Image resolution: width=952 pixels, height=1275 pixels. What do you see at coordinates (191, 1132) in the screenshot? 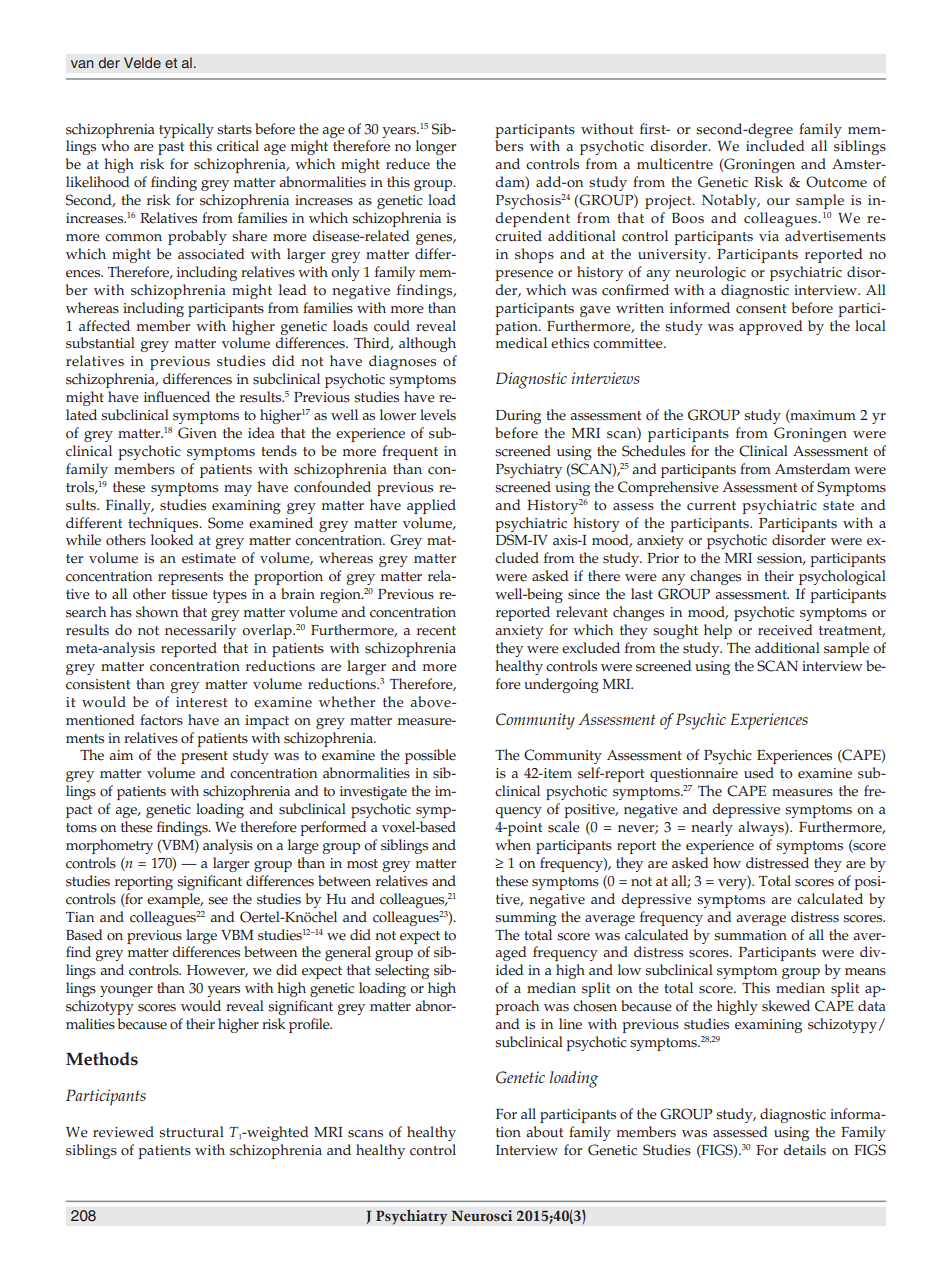
I see `structural` at bounding box center [191, 1132].
